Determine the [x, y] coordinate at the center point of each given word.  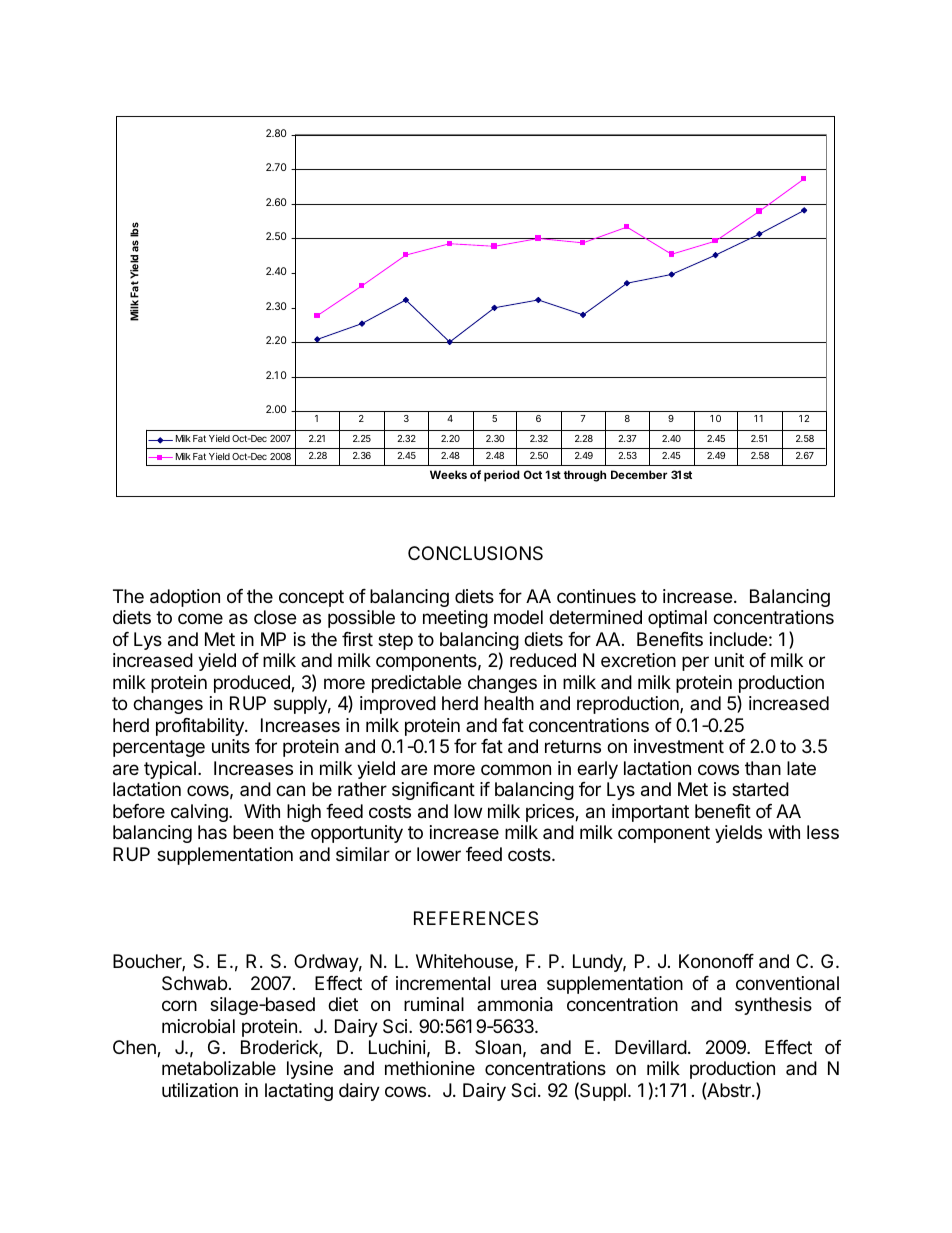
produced [253, 684]
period [502, 476]
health [509, 703]
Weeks [448, 474]
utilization [200, 1090]
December [639, 474]
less [823, 832]
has [212, 832]
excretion [638, 660]
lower [439, 854]
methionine [430, 1068]
